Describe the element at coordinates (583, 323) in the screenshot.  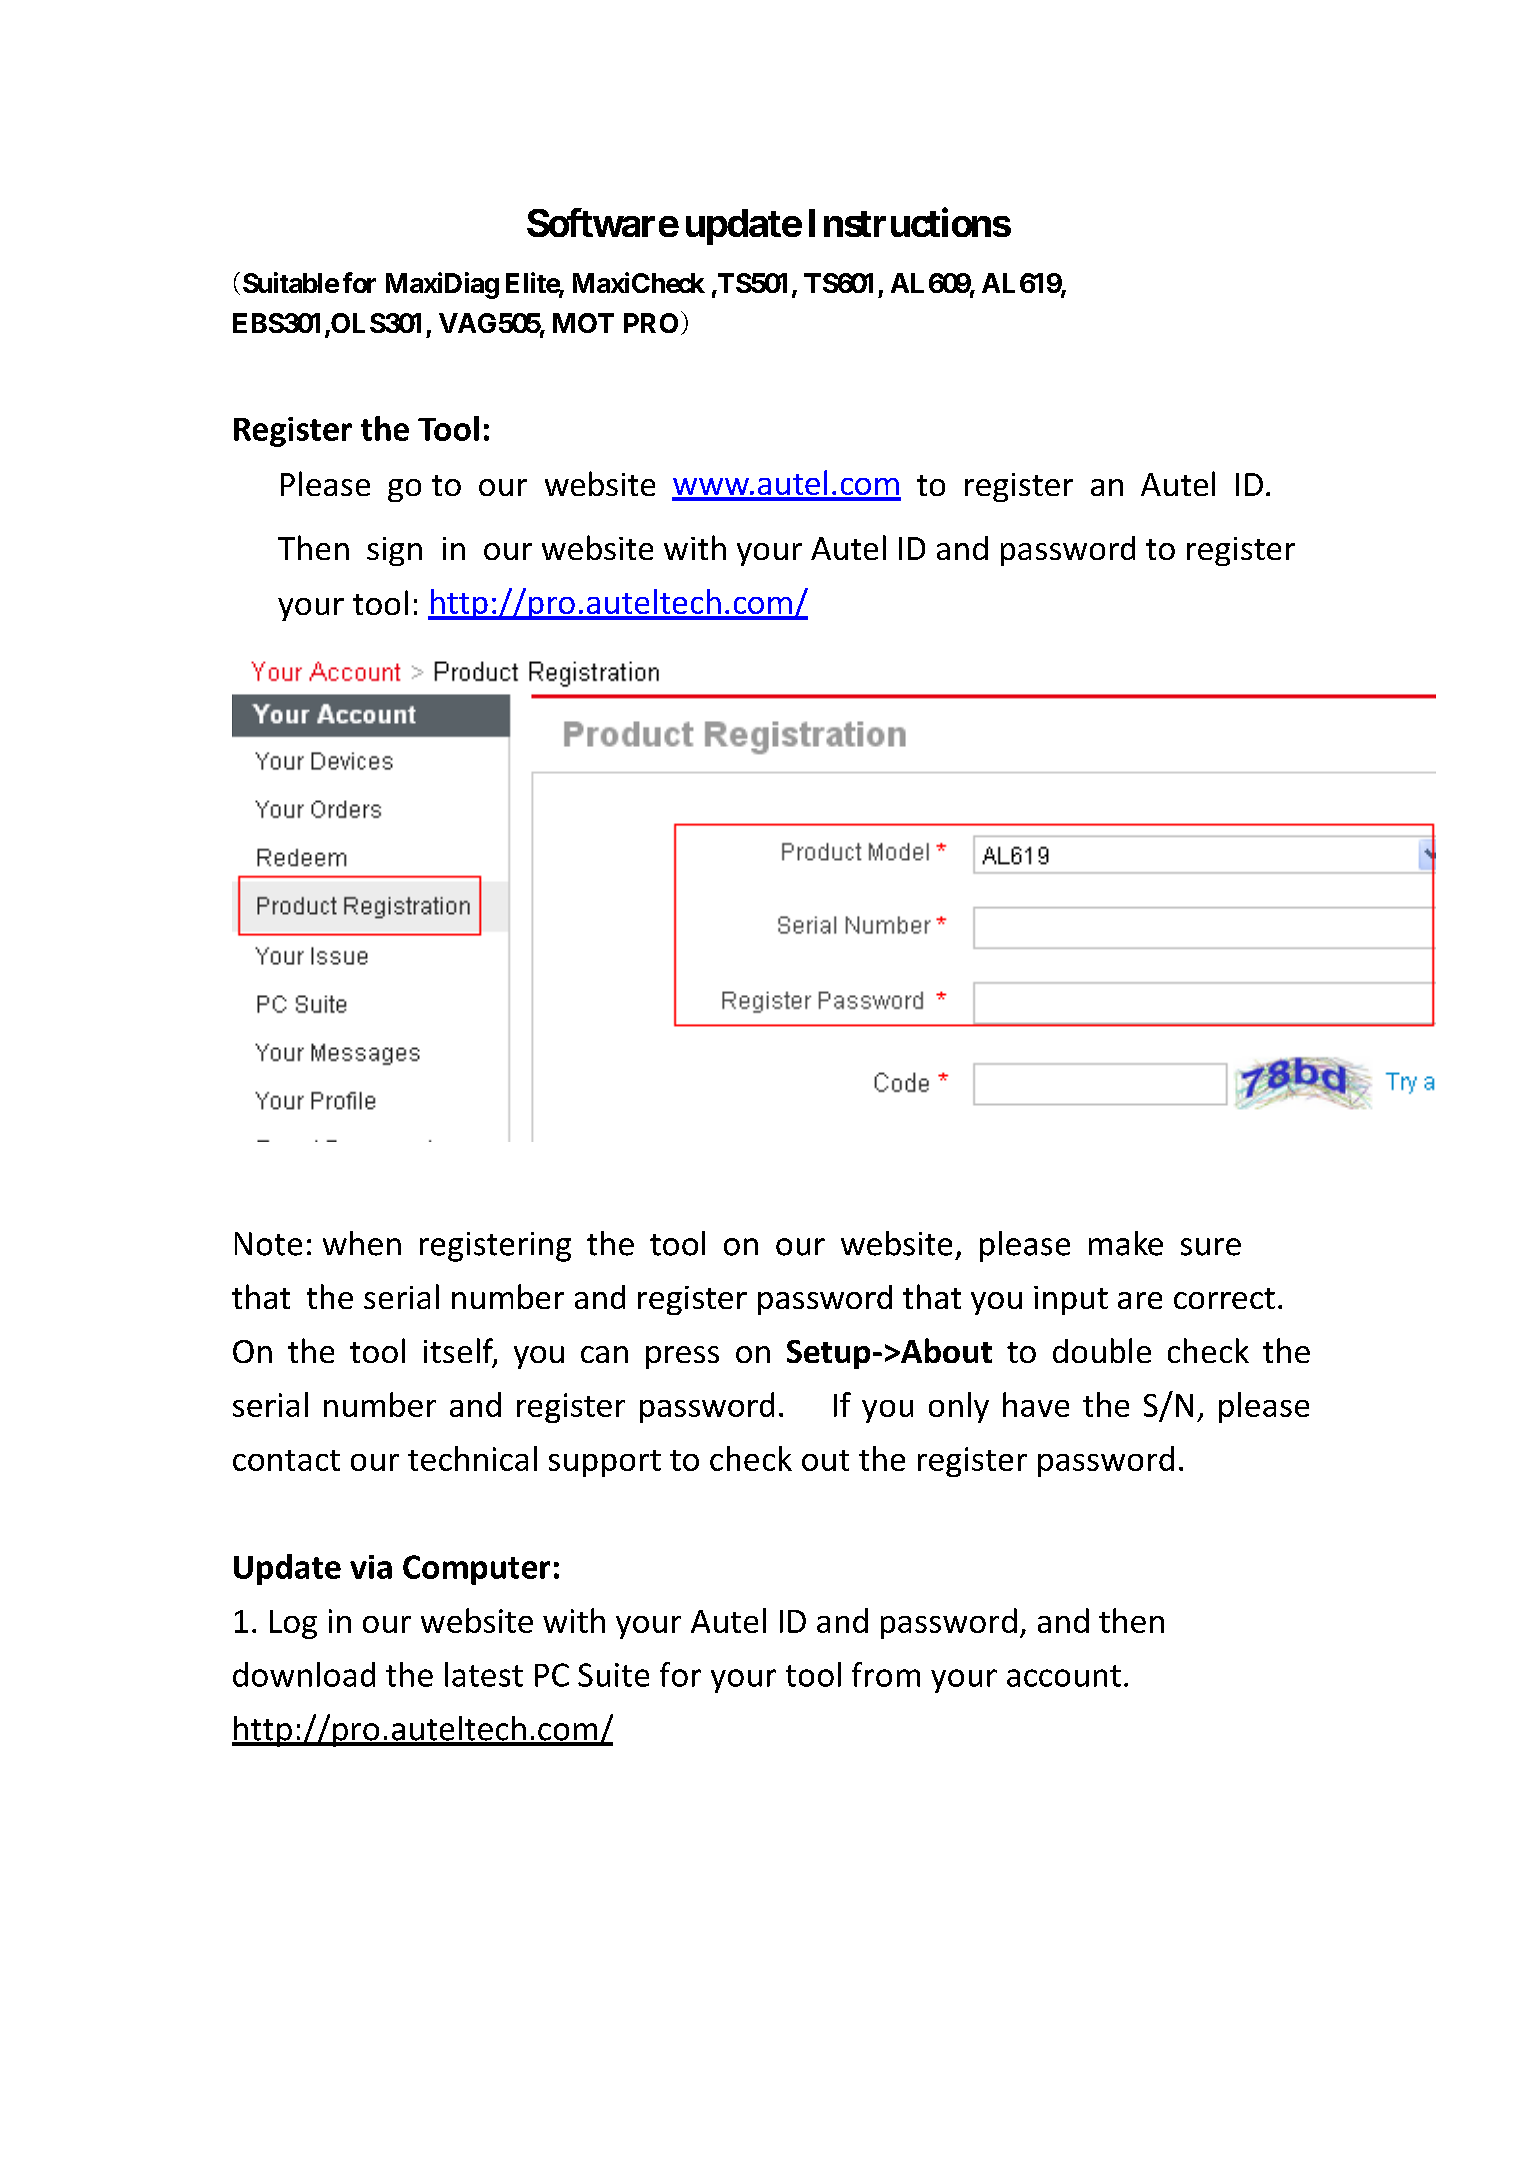
I see `MOT` at that location.
